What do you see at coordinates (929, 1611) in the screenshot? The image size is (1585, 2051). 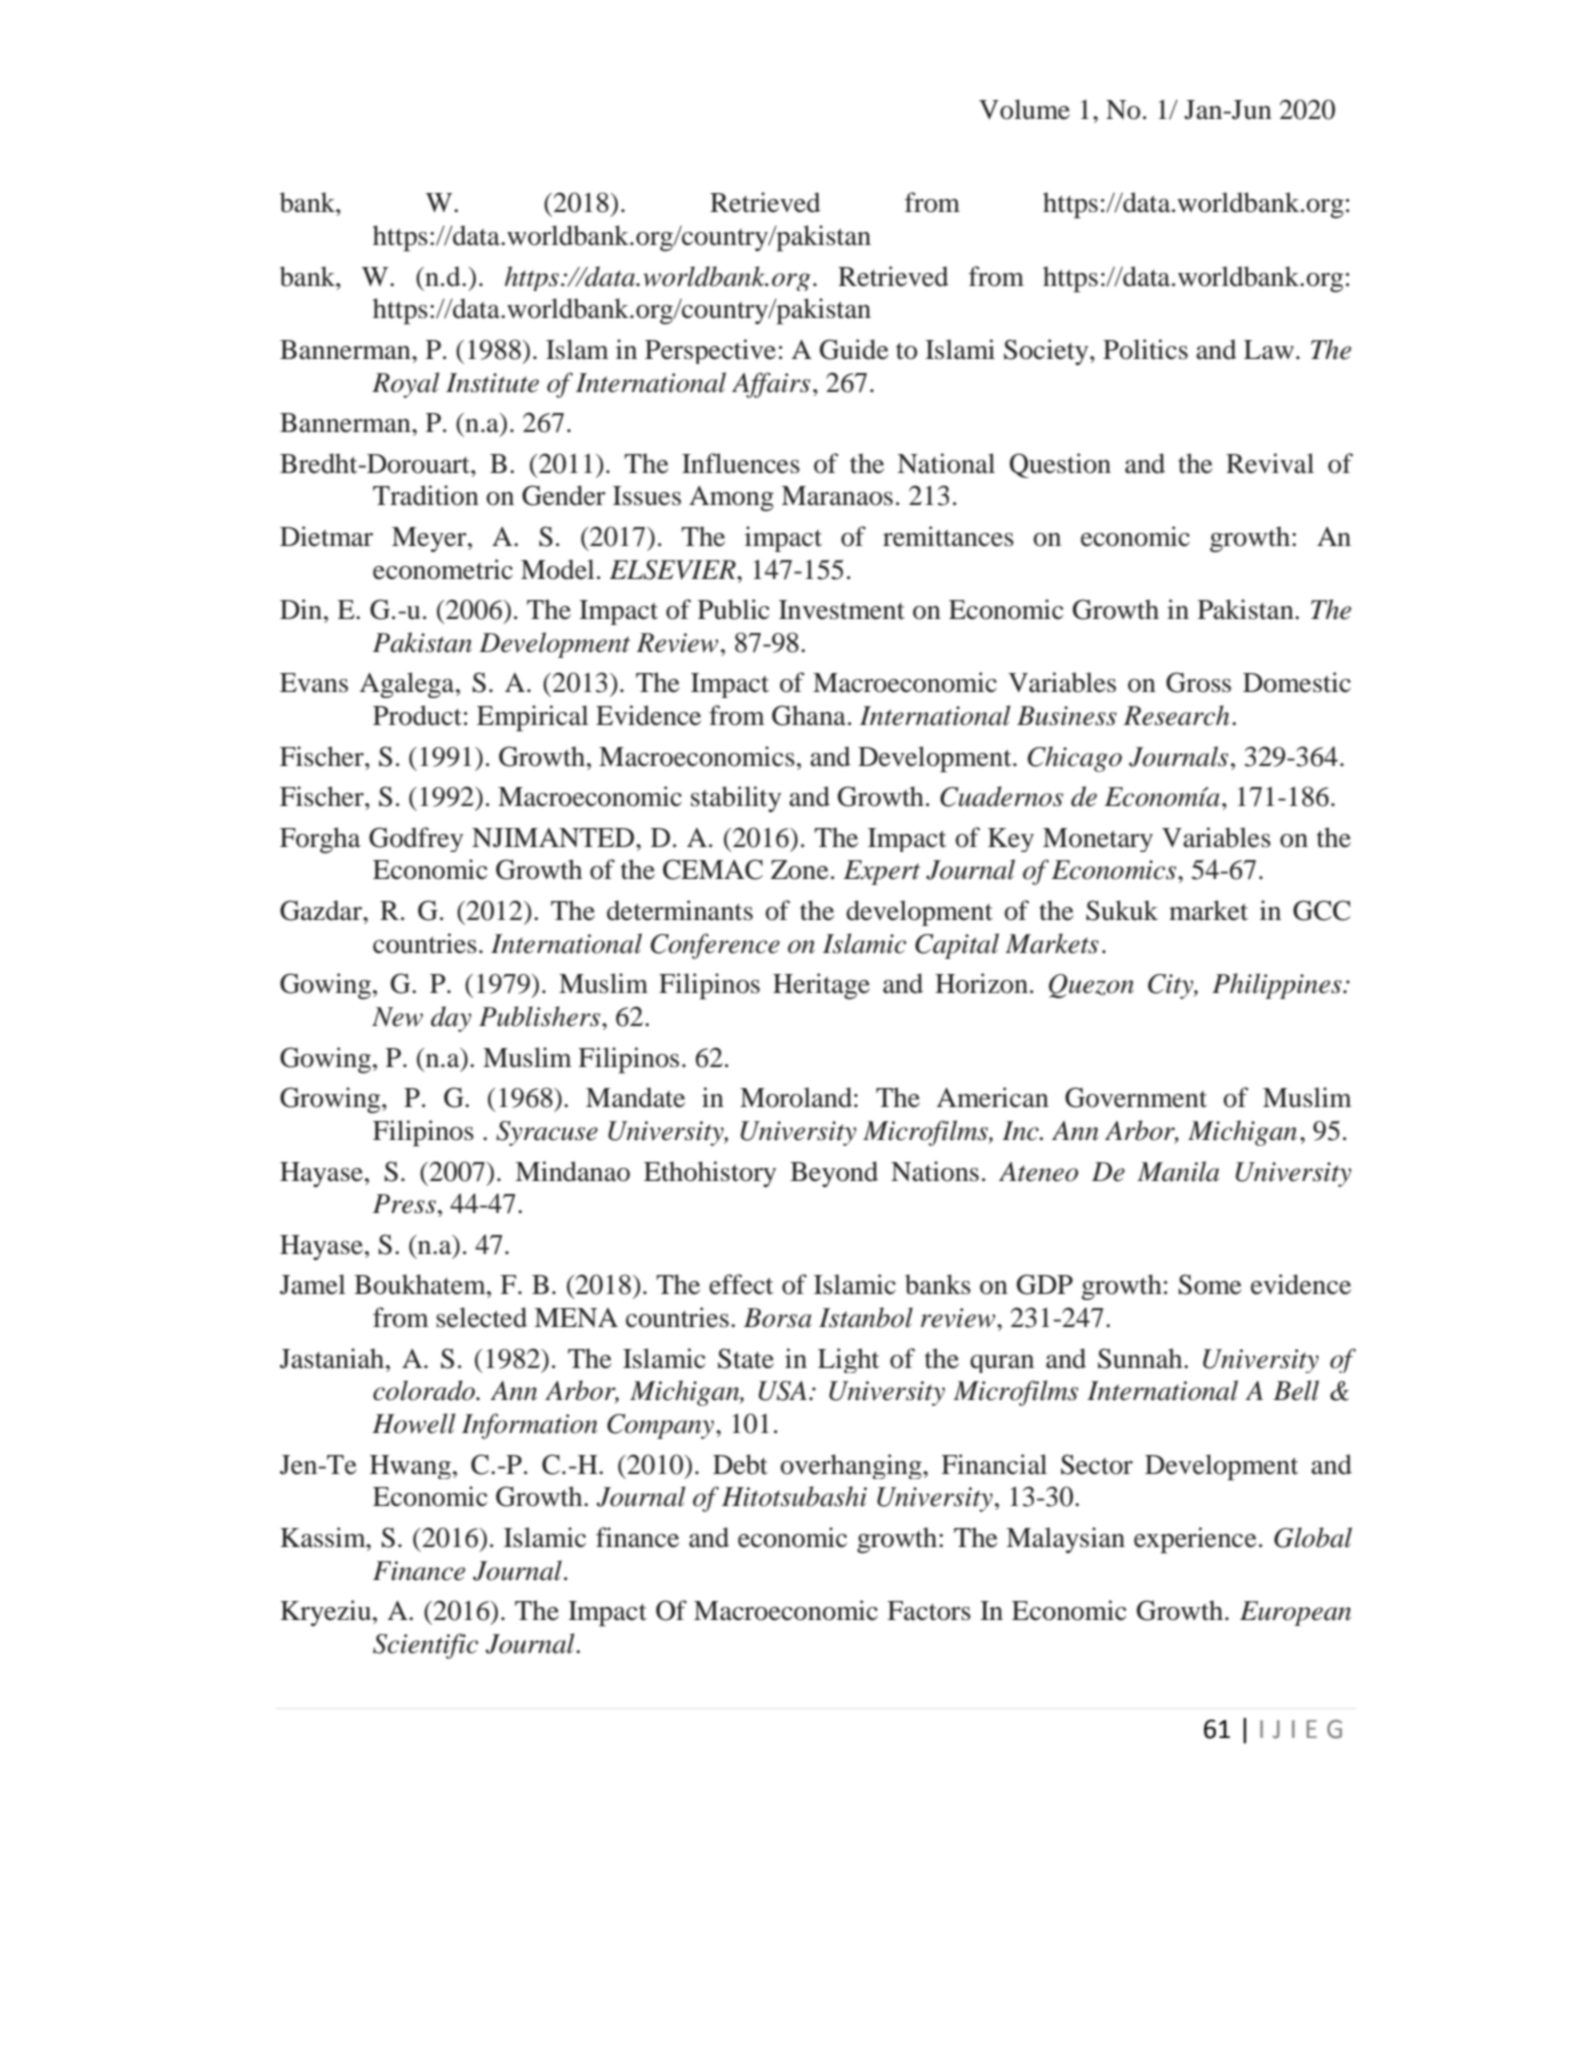 I see `Factors` at bounding box center [929, 1611].
